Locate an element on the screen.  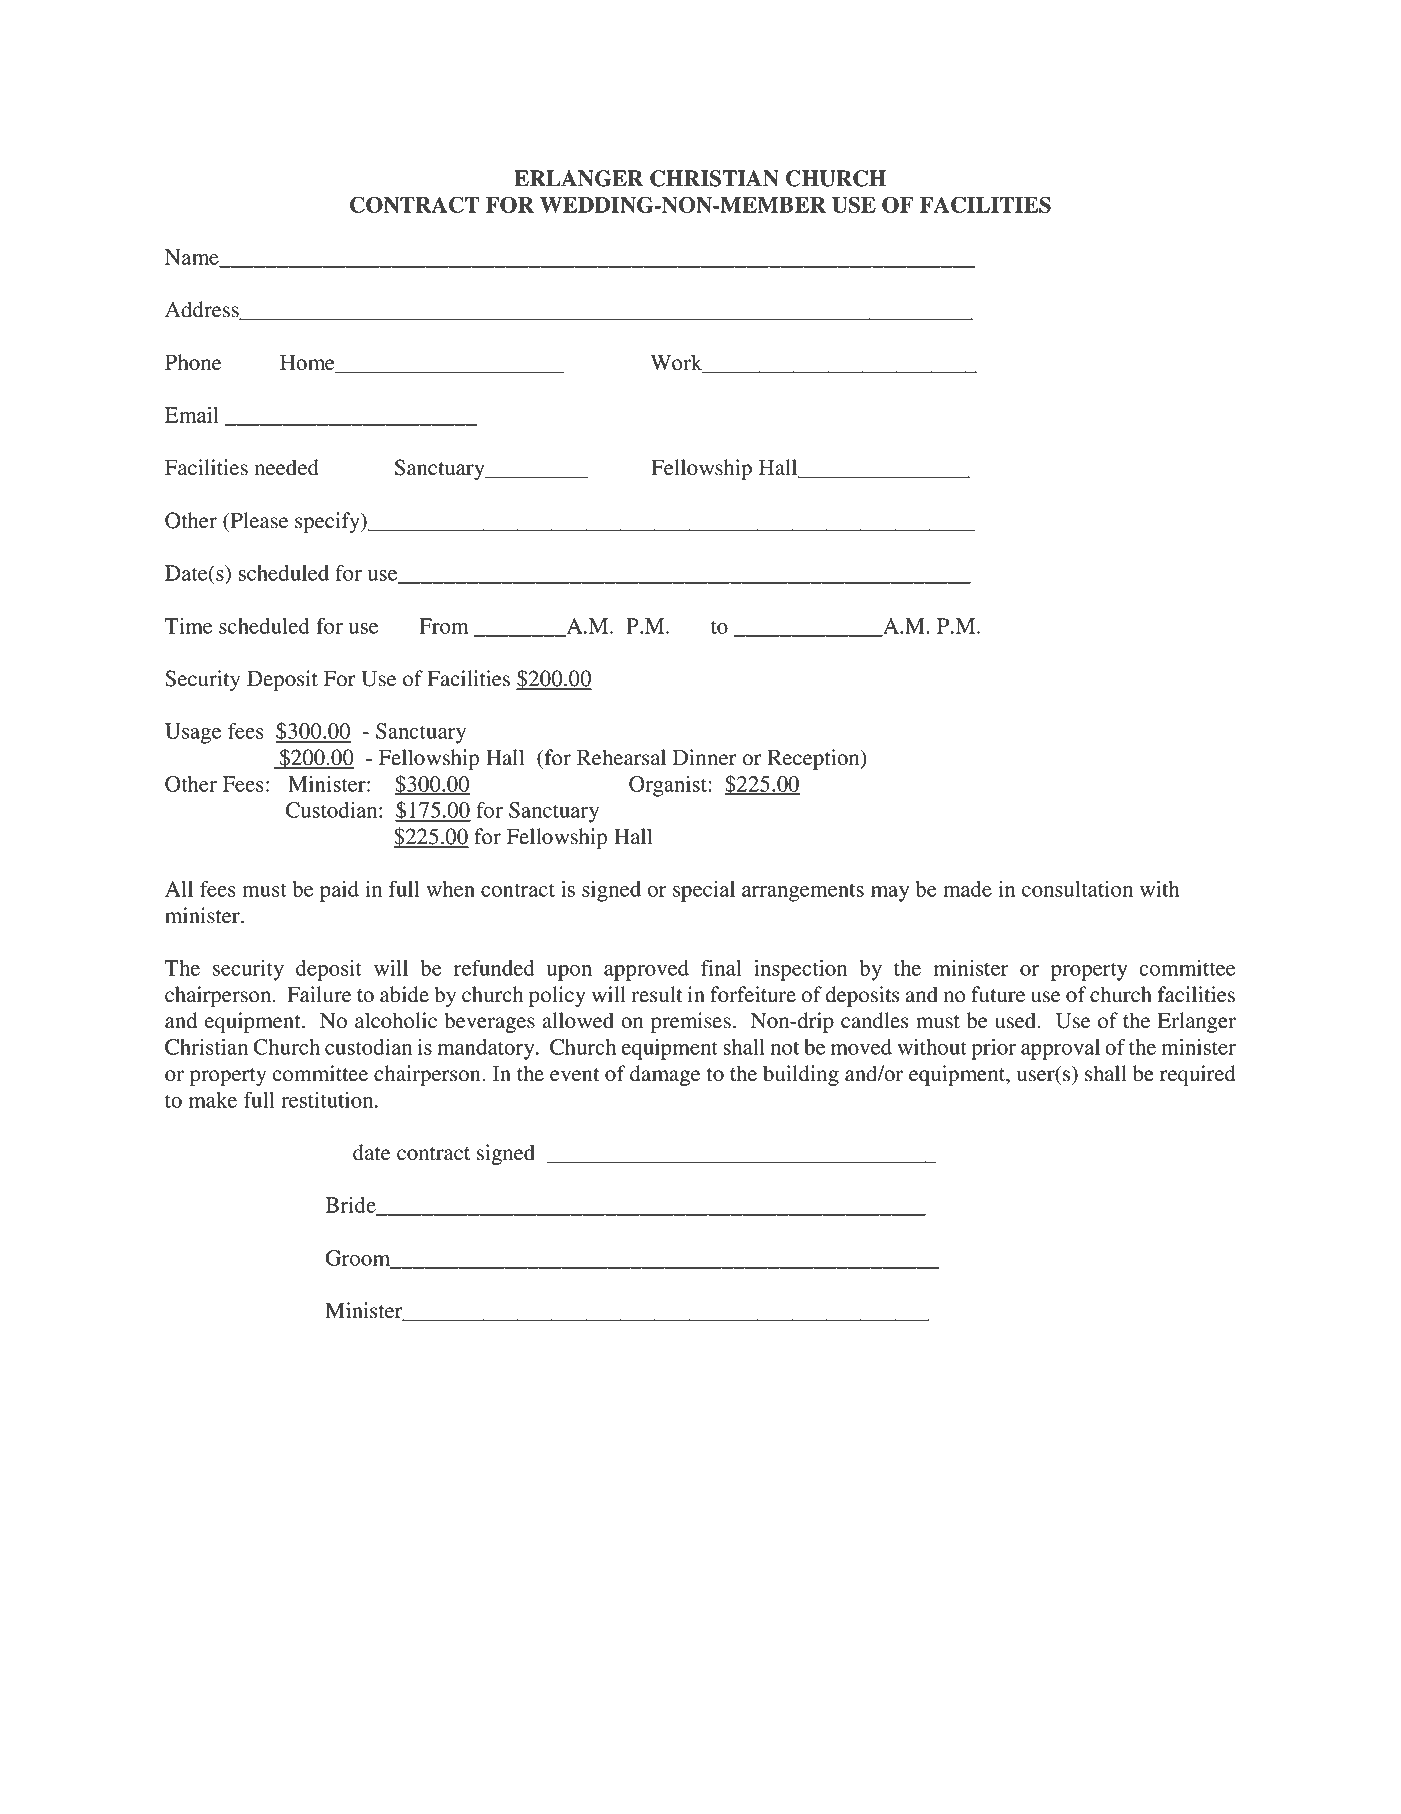
restitution is located at coordinates (328, 1100).
